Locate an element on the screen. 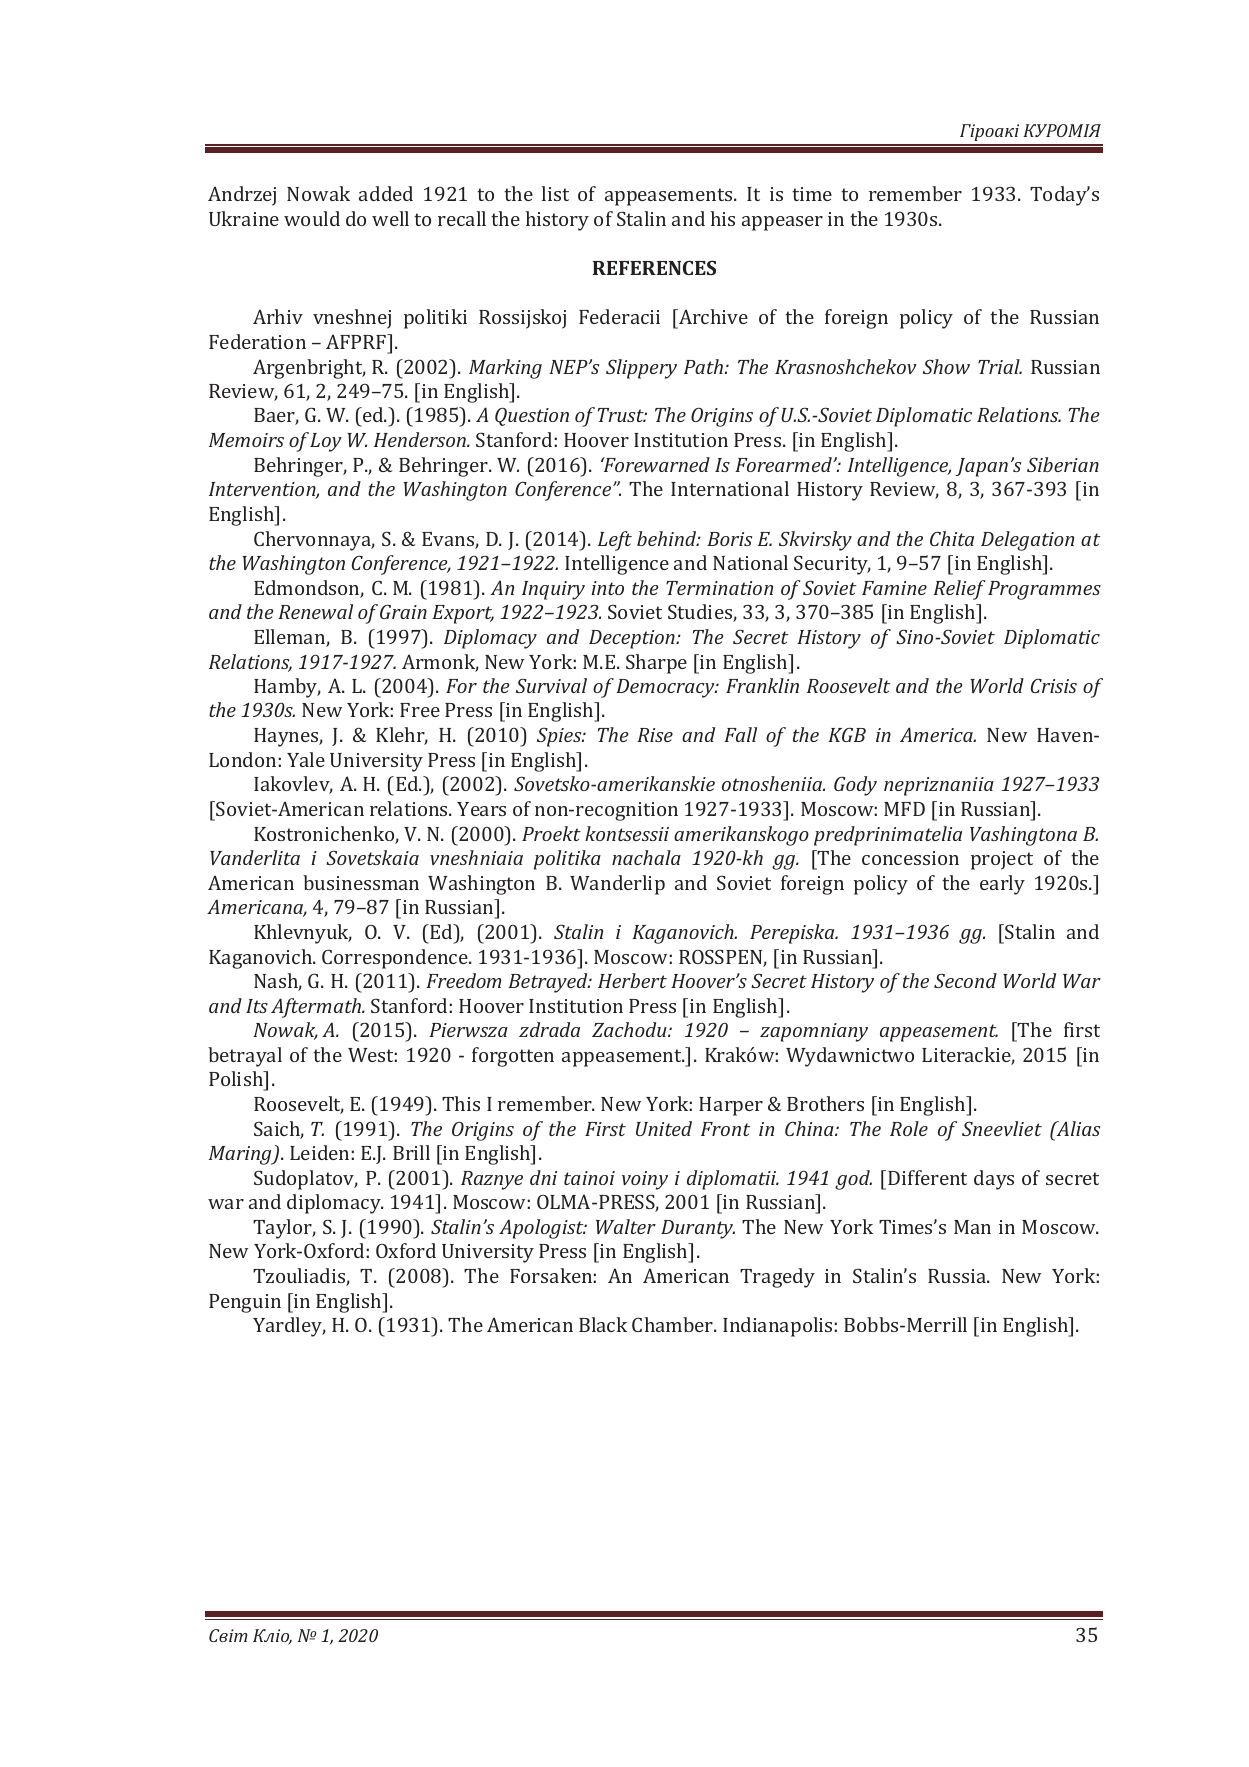  Free is located at coordinates (420, 710).
